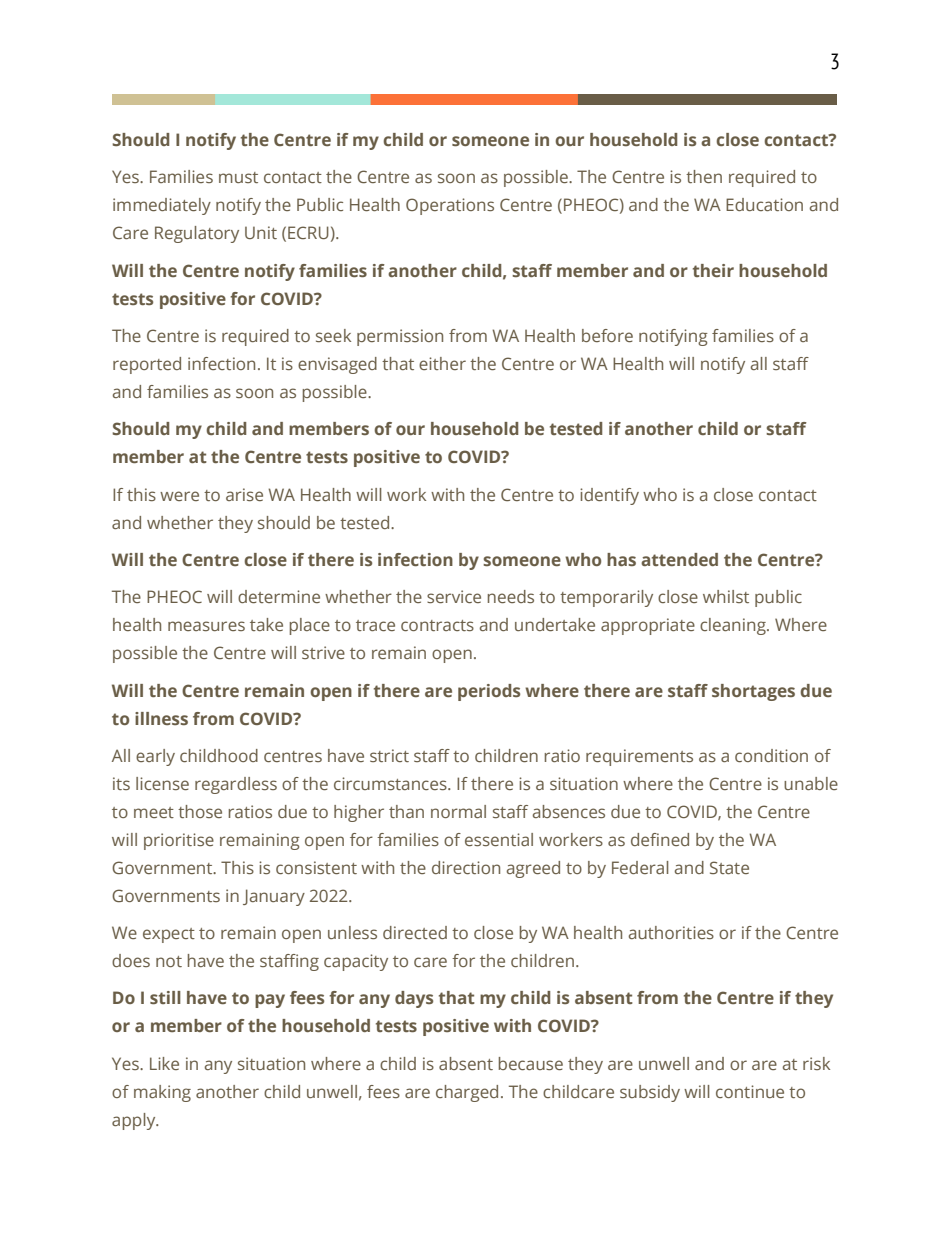 Image resolution: width=952 pixels, height=1233 pixels. Describe the element at coordinates (734, 626) in the image. I see `cleaning` at that location.
